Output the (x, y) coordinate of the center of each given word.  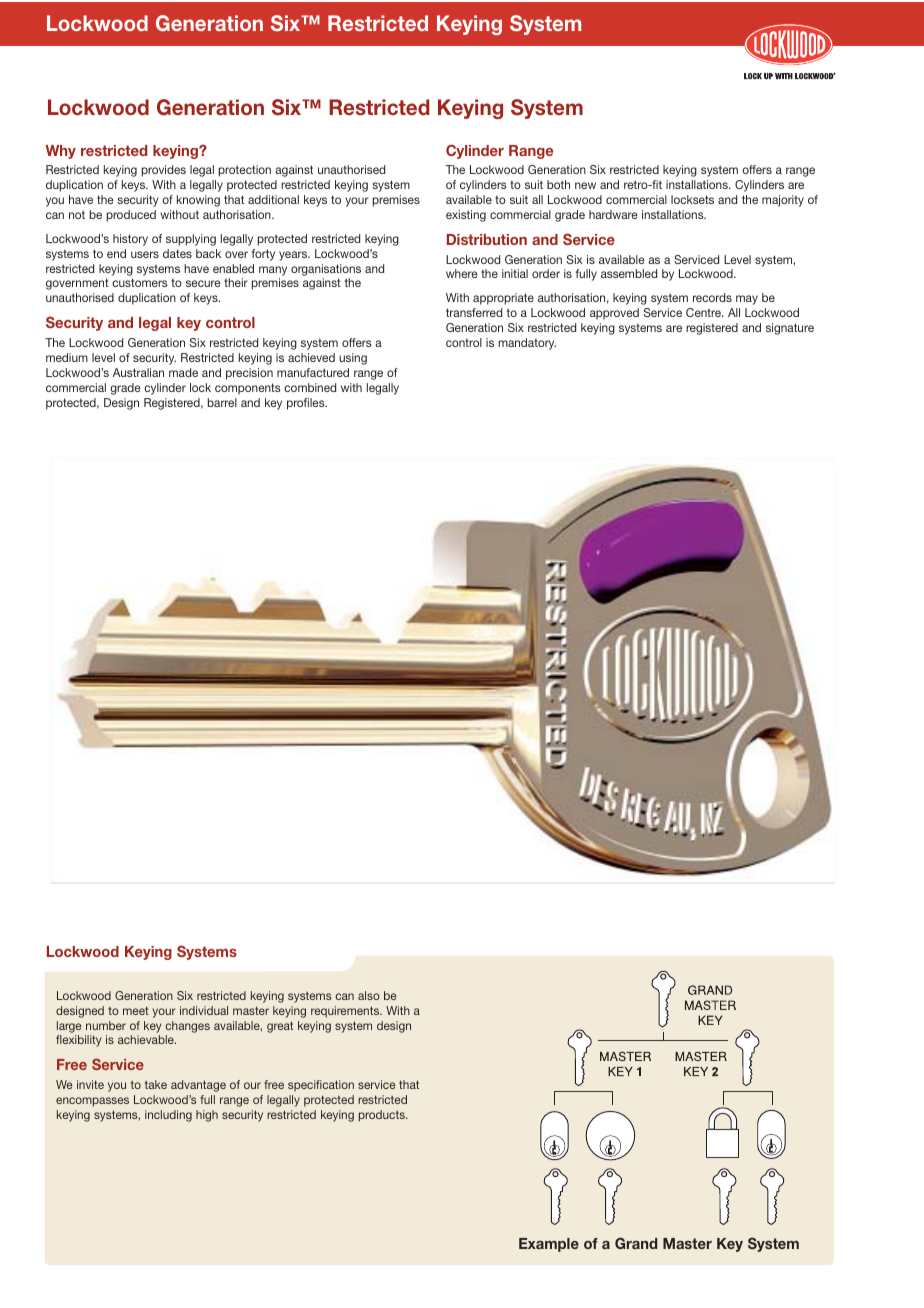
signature (790, 329)
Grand (636, 1243)
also (369, 995)
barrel (222, 402)
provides (164, 171)
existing (466, 216)
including (168, 1116)
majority (783, 201)
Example (549, 1245)
